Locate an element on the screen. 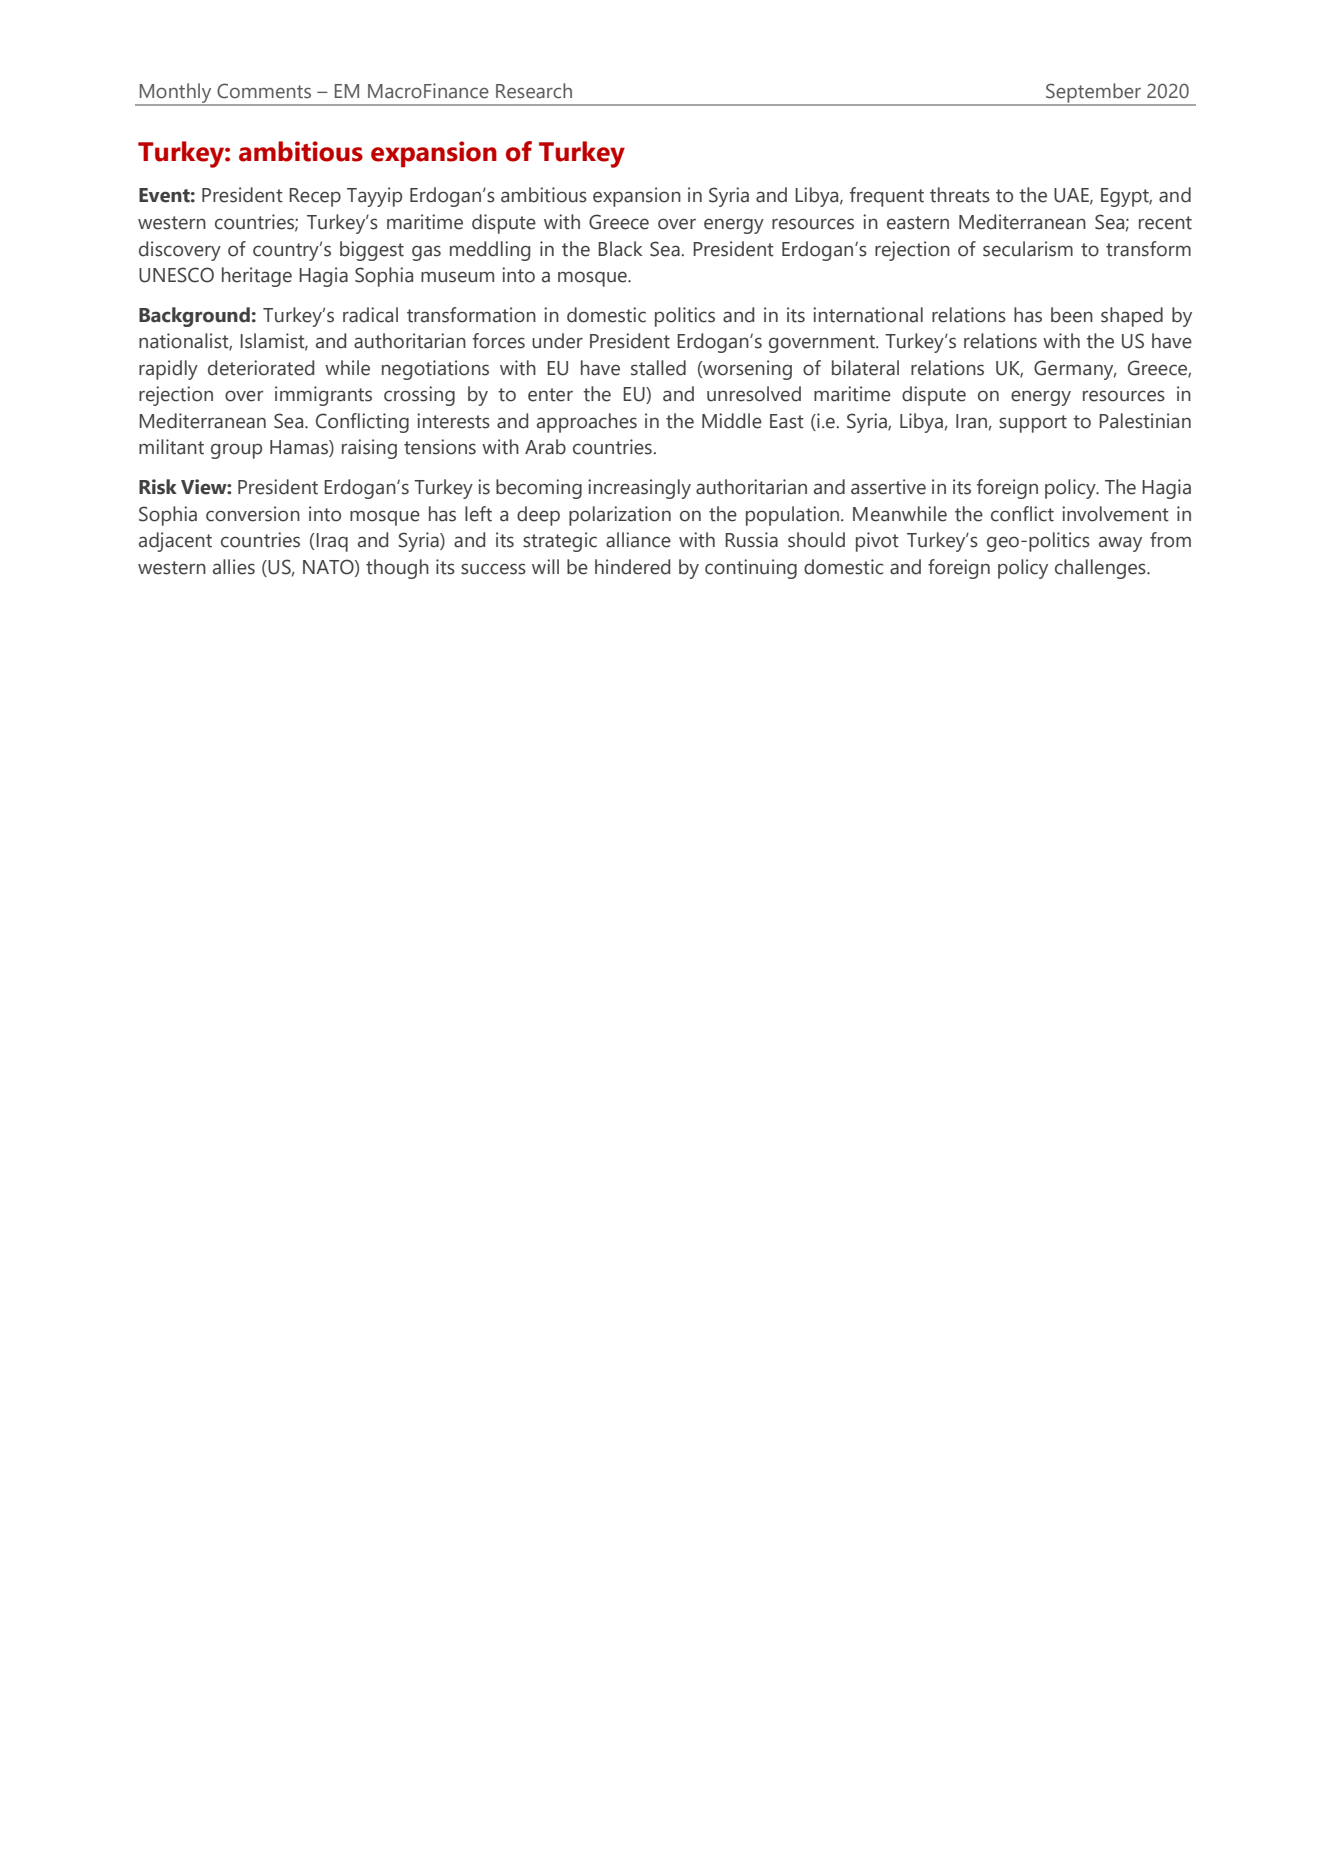 Image resolution: width=1318 pixels, height=1864 pixels. been is located at coordinates (1072, 315).
